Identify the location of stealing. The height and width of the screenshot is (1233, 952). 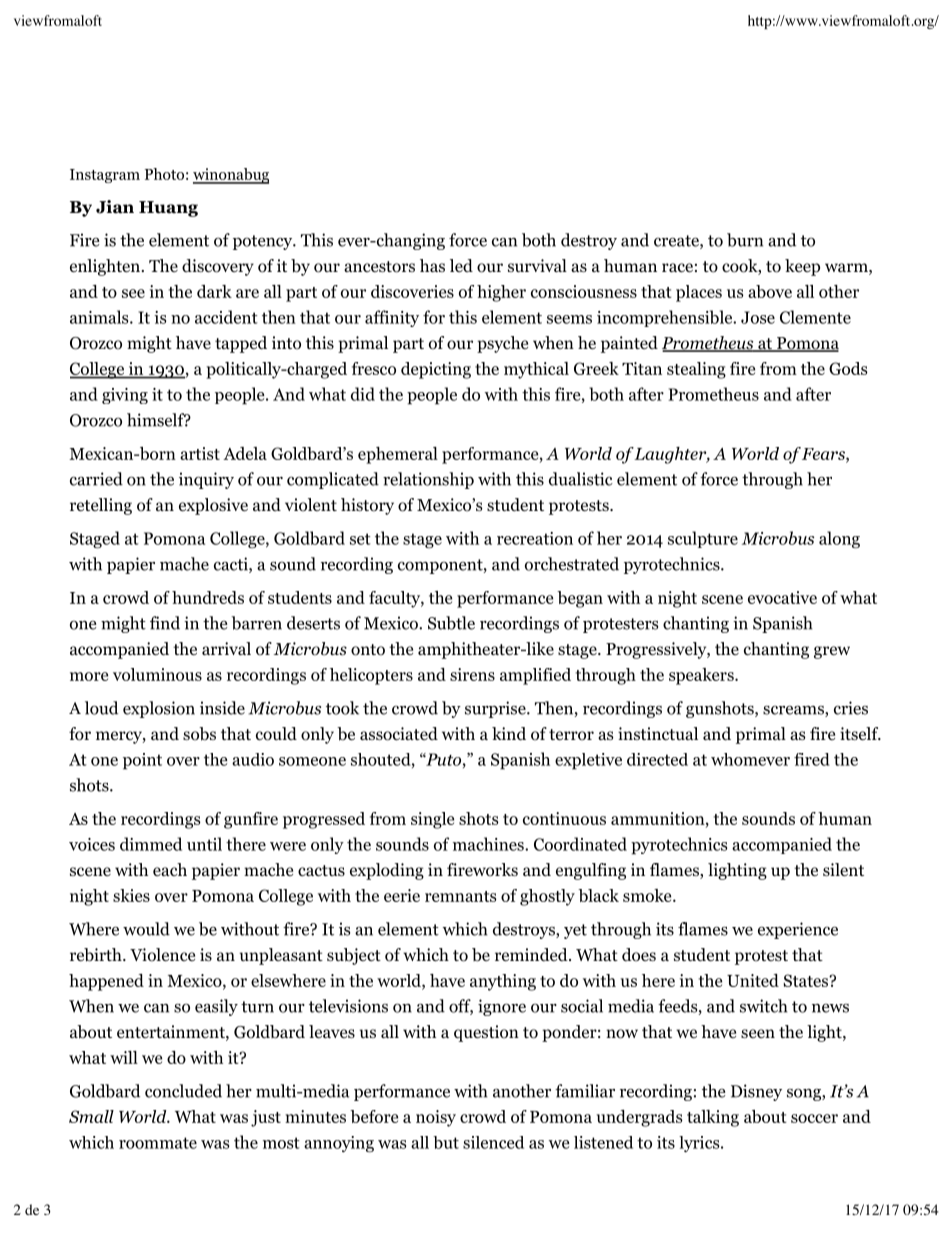
(696, 370).
